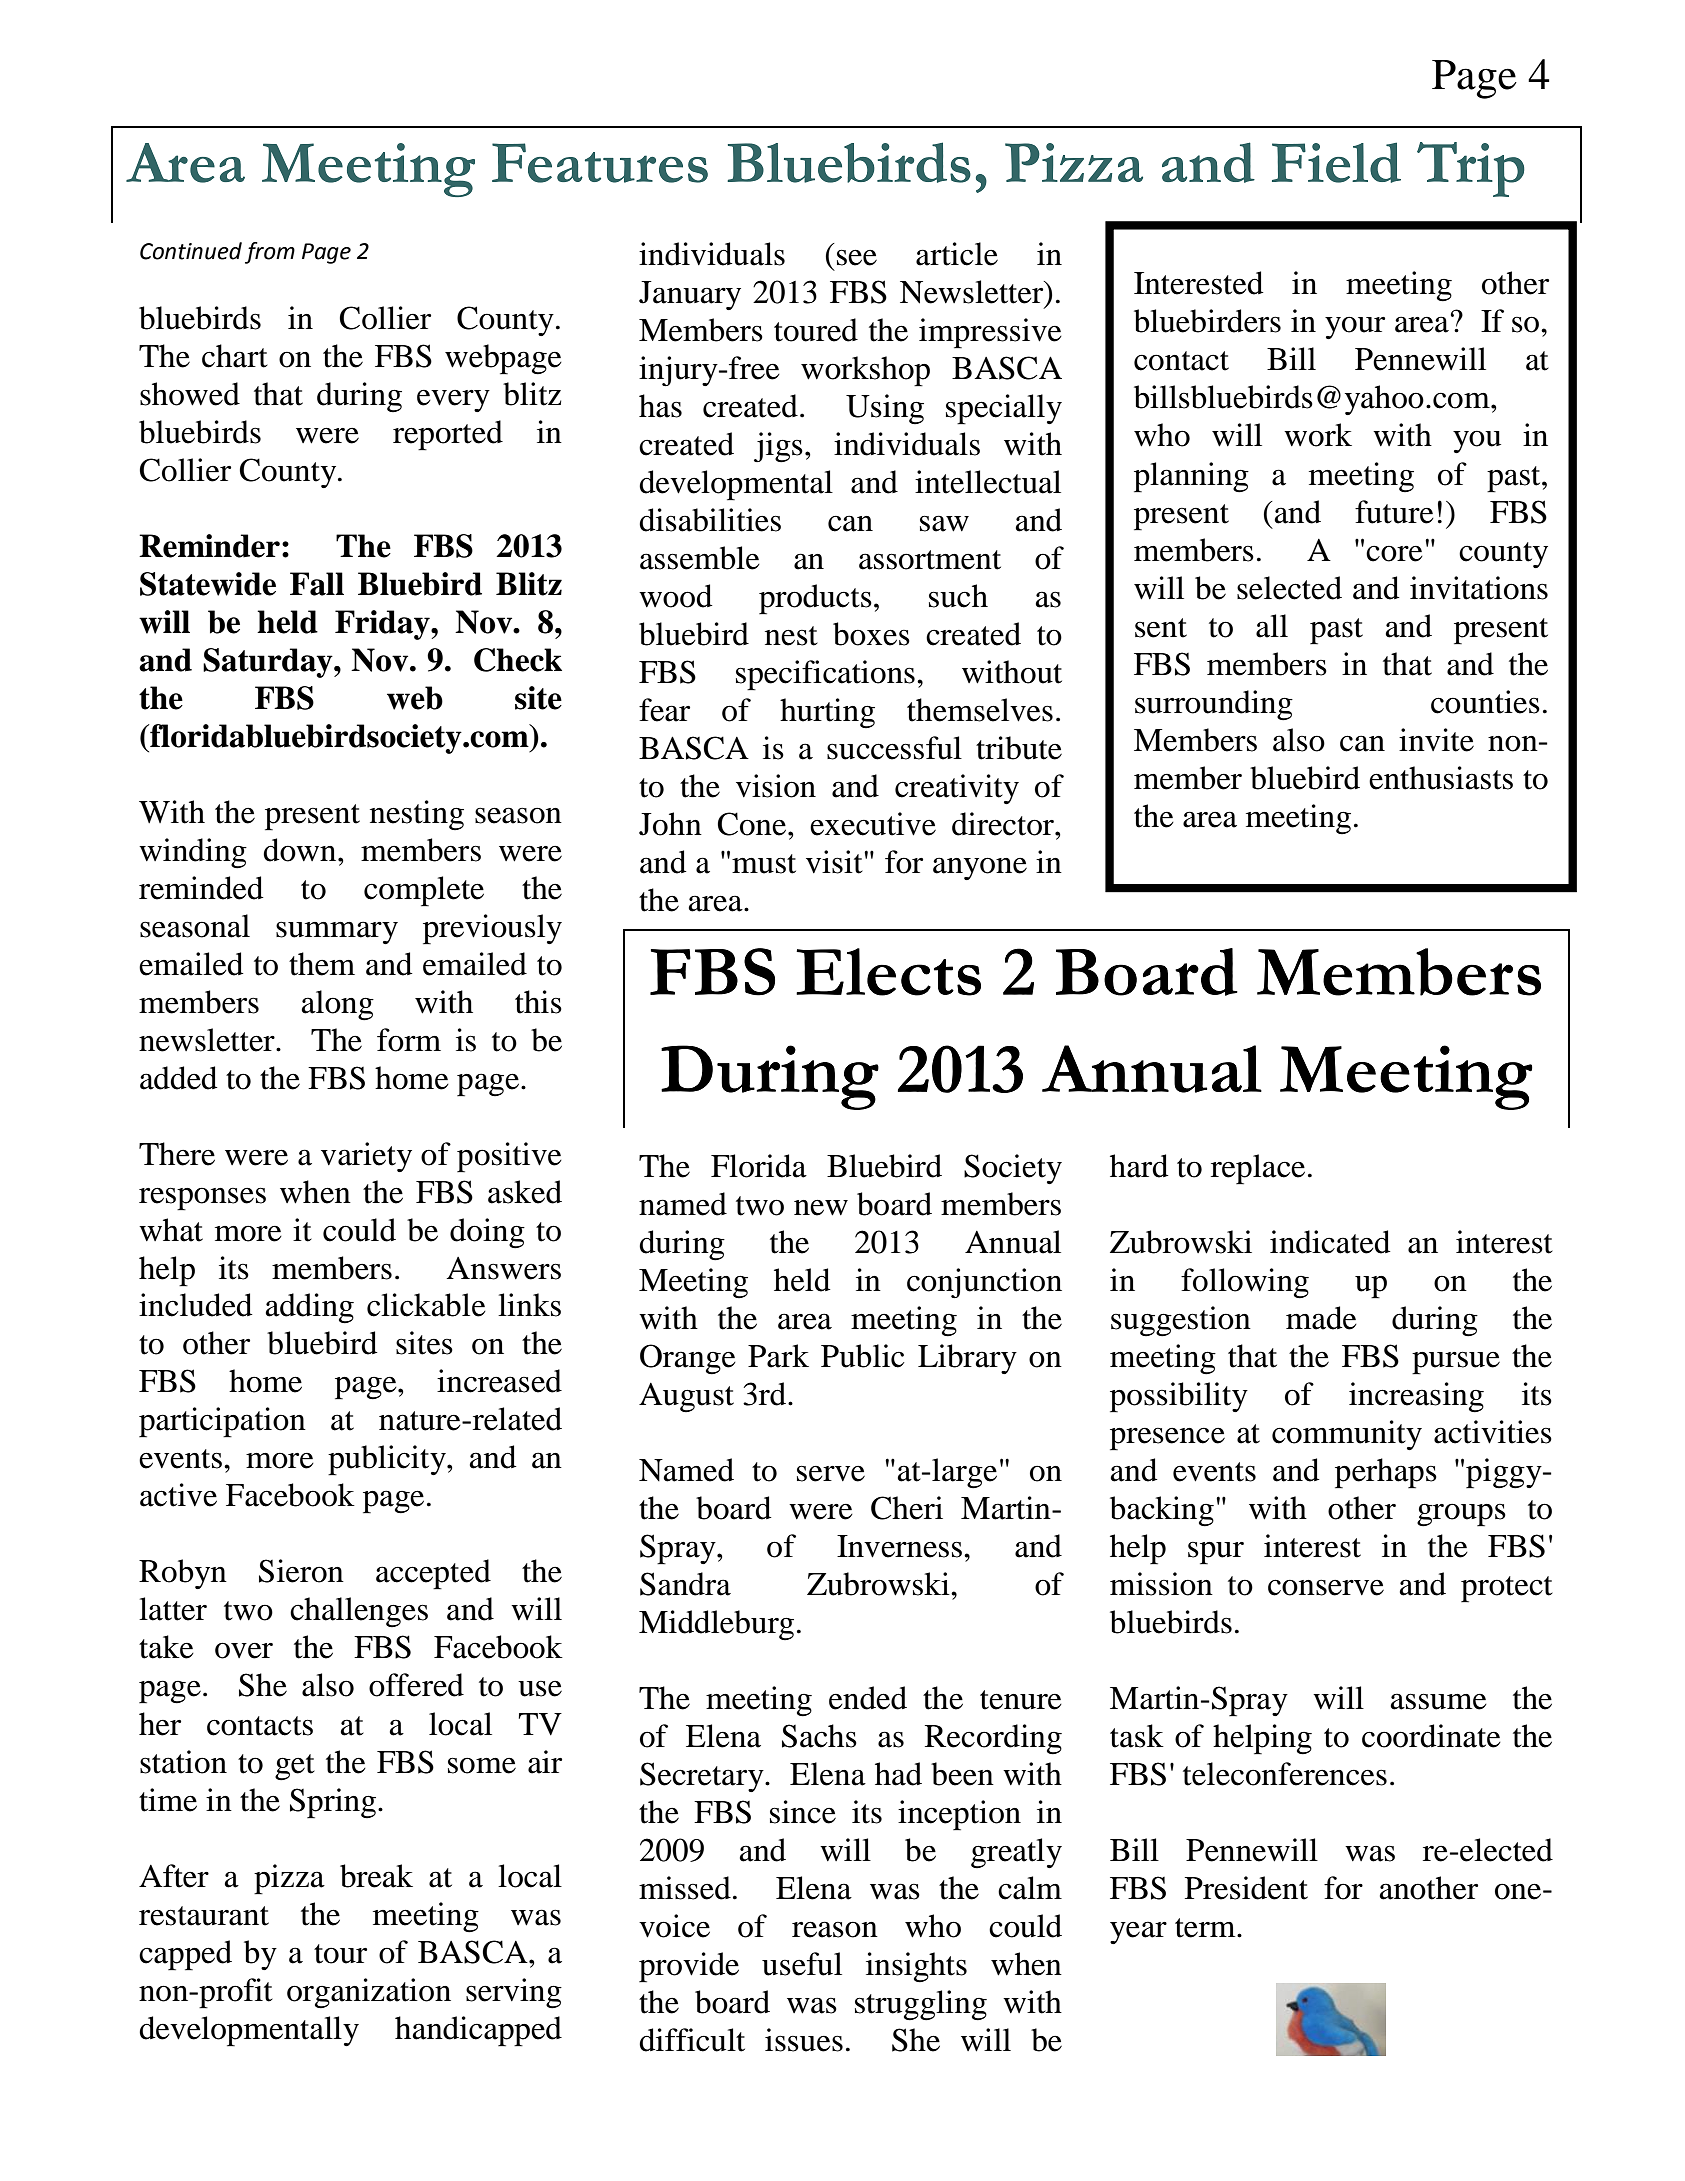 This page has width=1685, height=2181. Describe the element at coordinates (1246, 1888) in the page. I see `President` at that location.
